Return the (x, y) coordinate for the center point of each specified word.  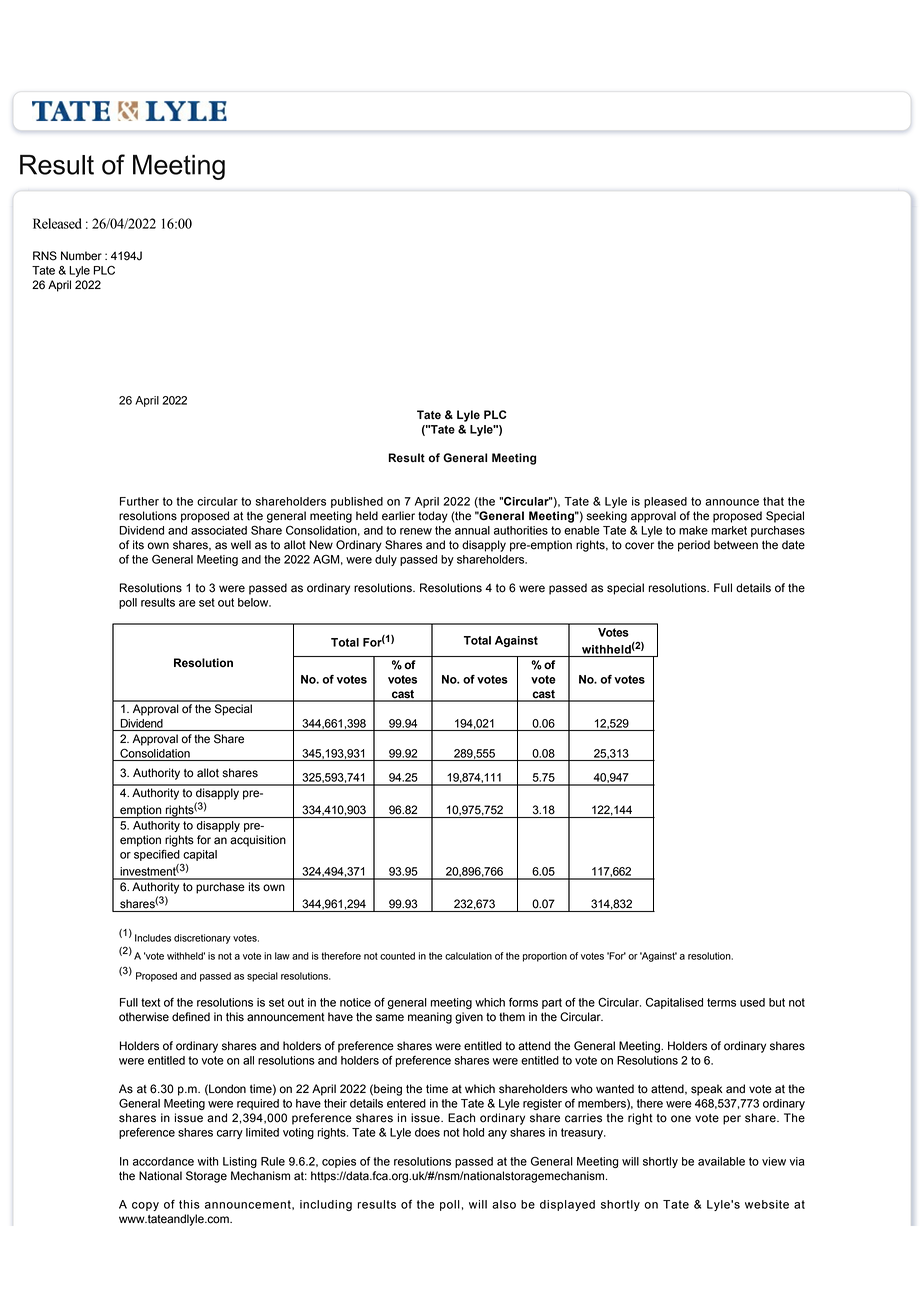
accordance (163, 1161)
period (694, 546)
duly (386, 560)
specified (157, 855)
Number (81, 256)
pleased (665, 502)
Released (57, 223)
